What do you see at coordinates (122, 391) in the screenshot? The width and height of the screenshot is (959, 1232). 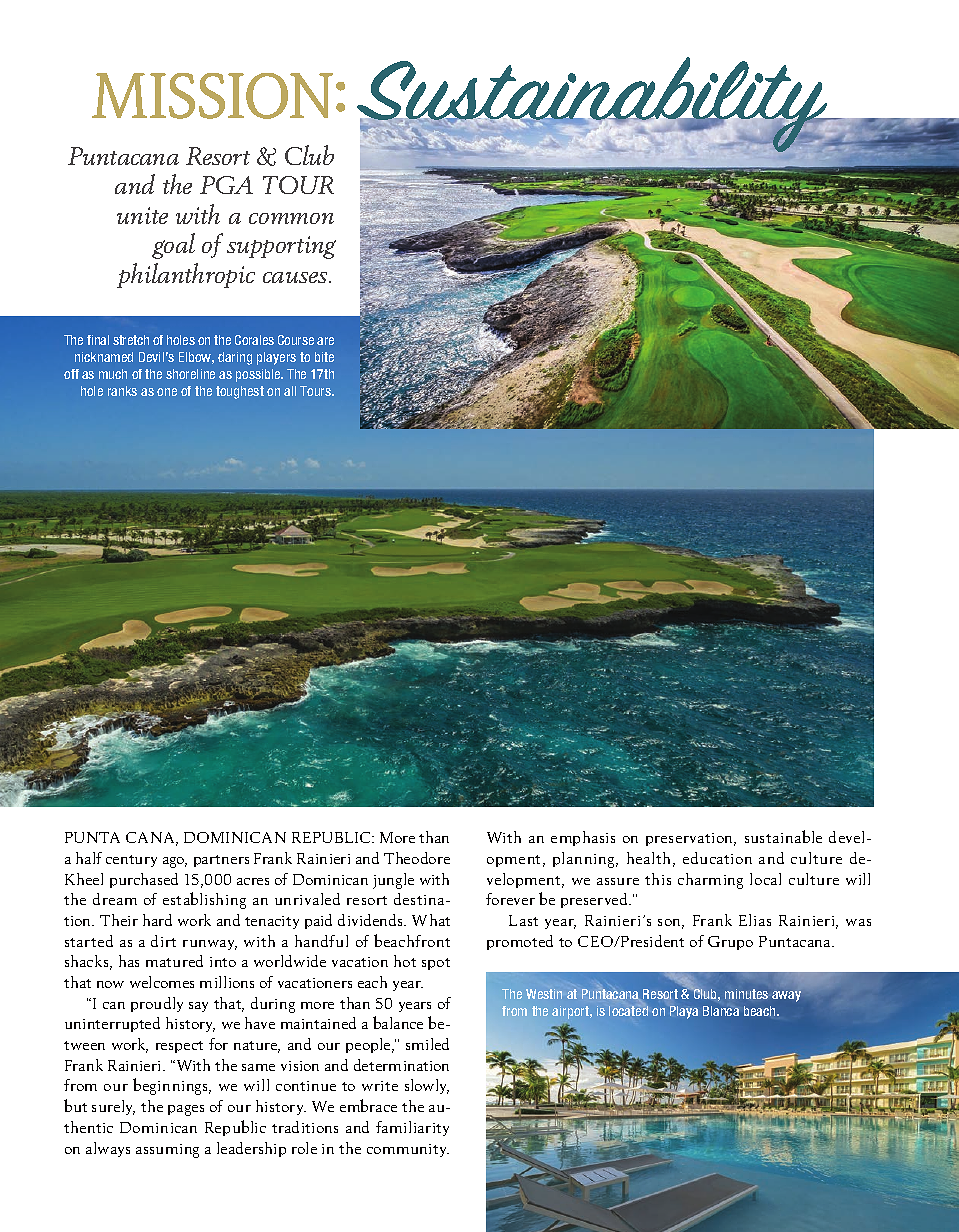 I see `ranks` at bounding box center [122, 391].
